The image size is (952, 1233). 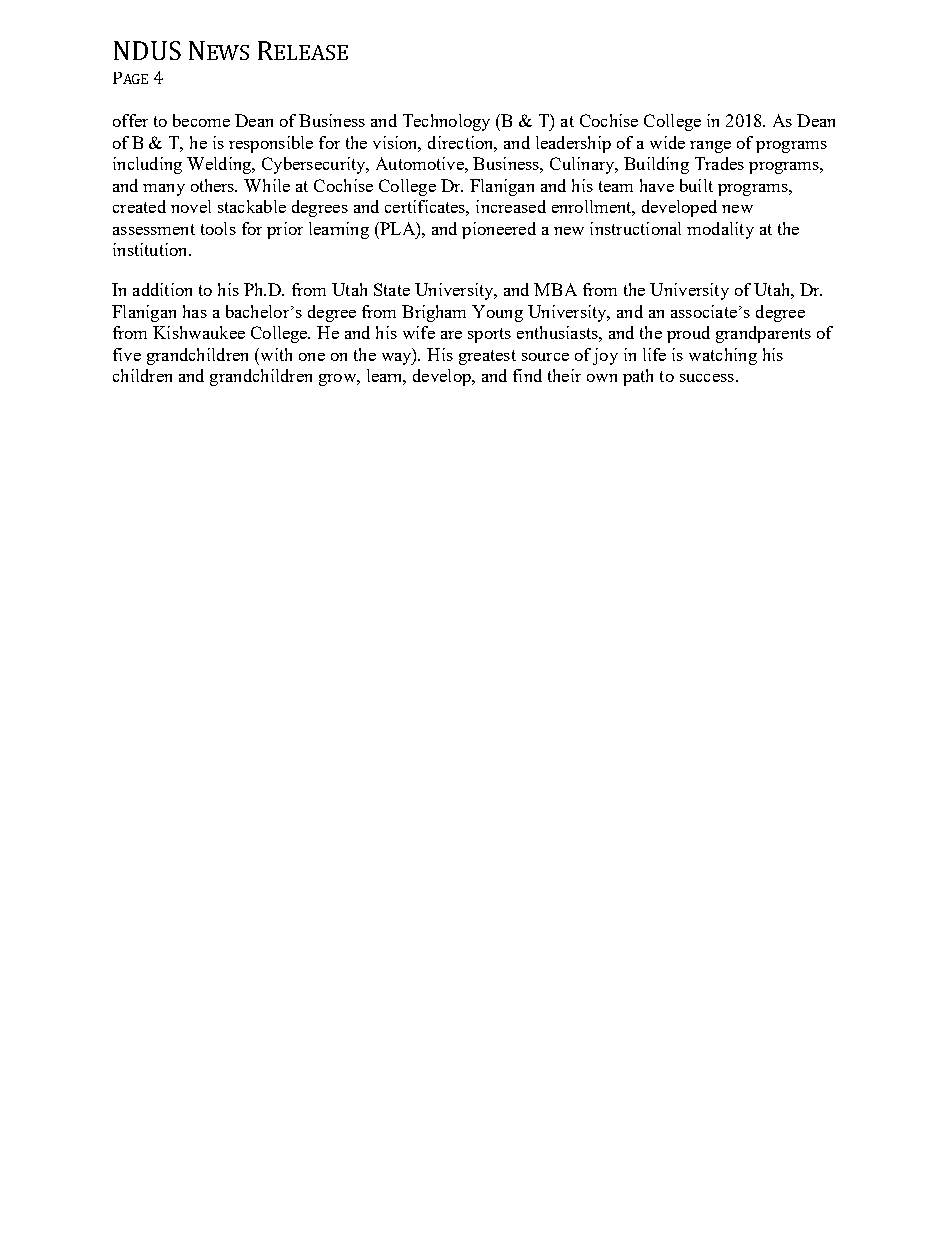 What do you see at coordinates (446, 122) in the page?
I see `Technology` at bounding box center [446, 122].
